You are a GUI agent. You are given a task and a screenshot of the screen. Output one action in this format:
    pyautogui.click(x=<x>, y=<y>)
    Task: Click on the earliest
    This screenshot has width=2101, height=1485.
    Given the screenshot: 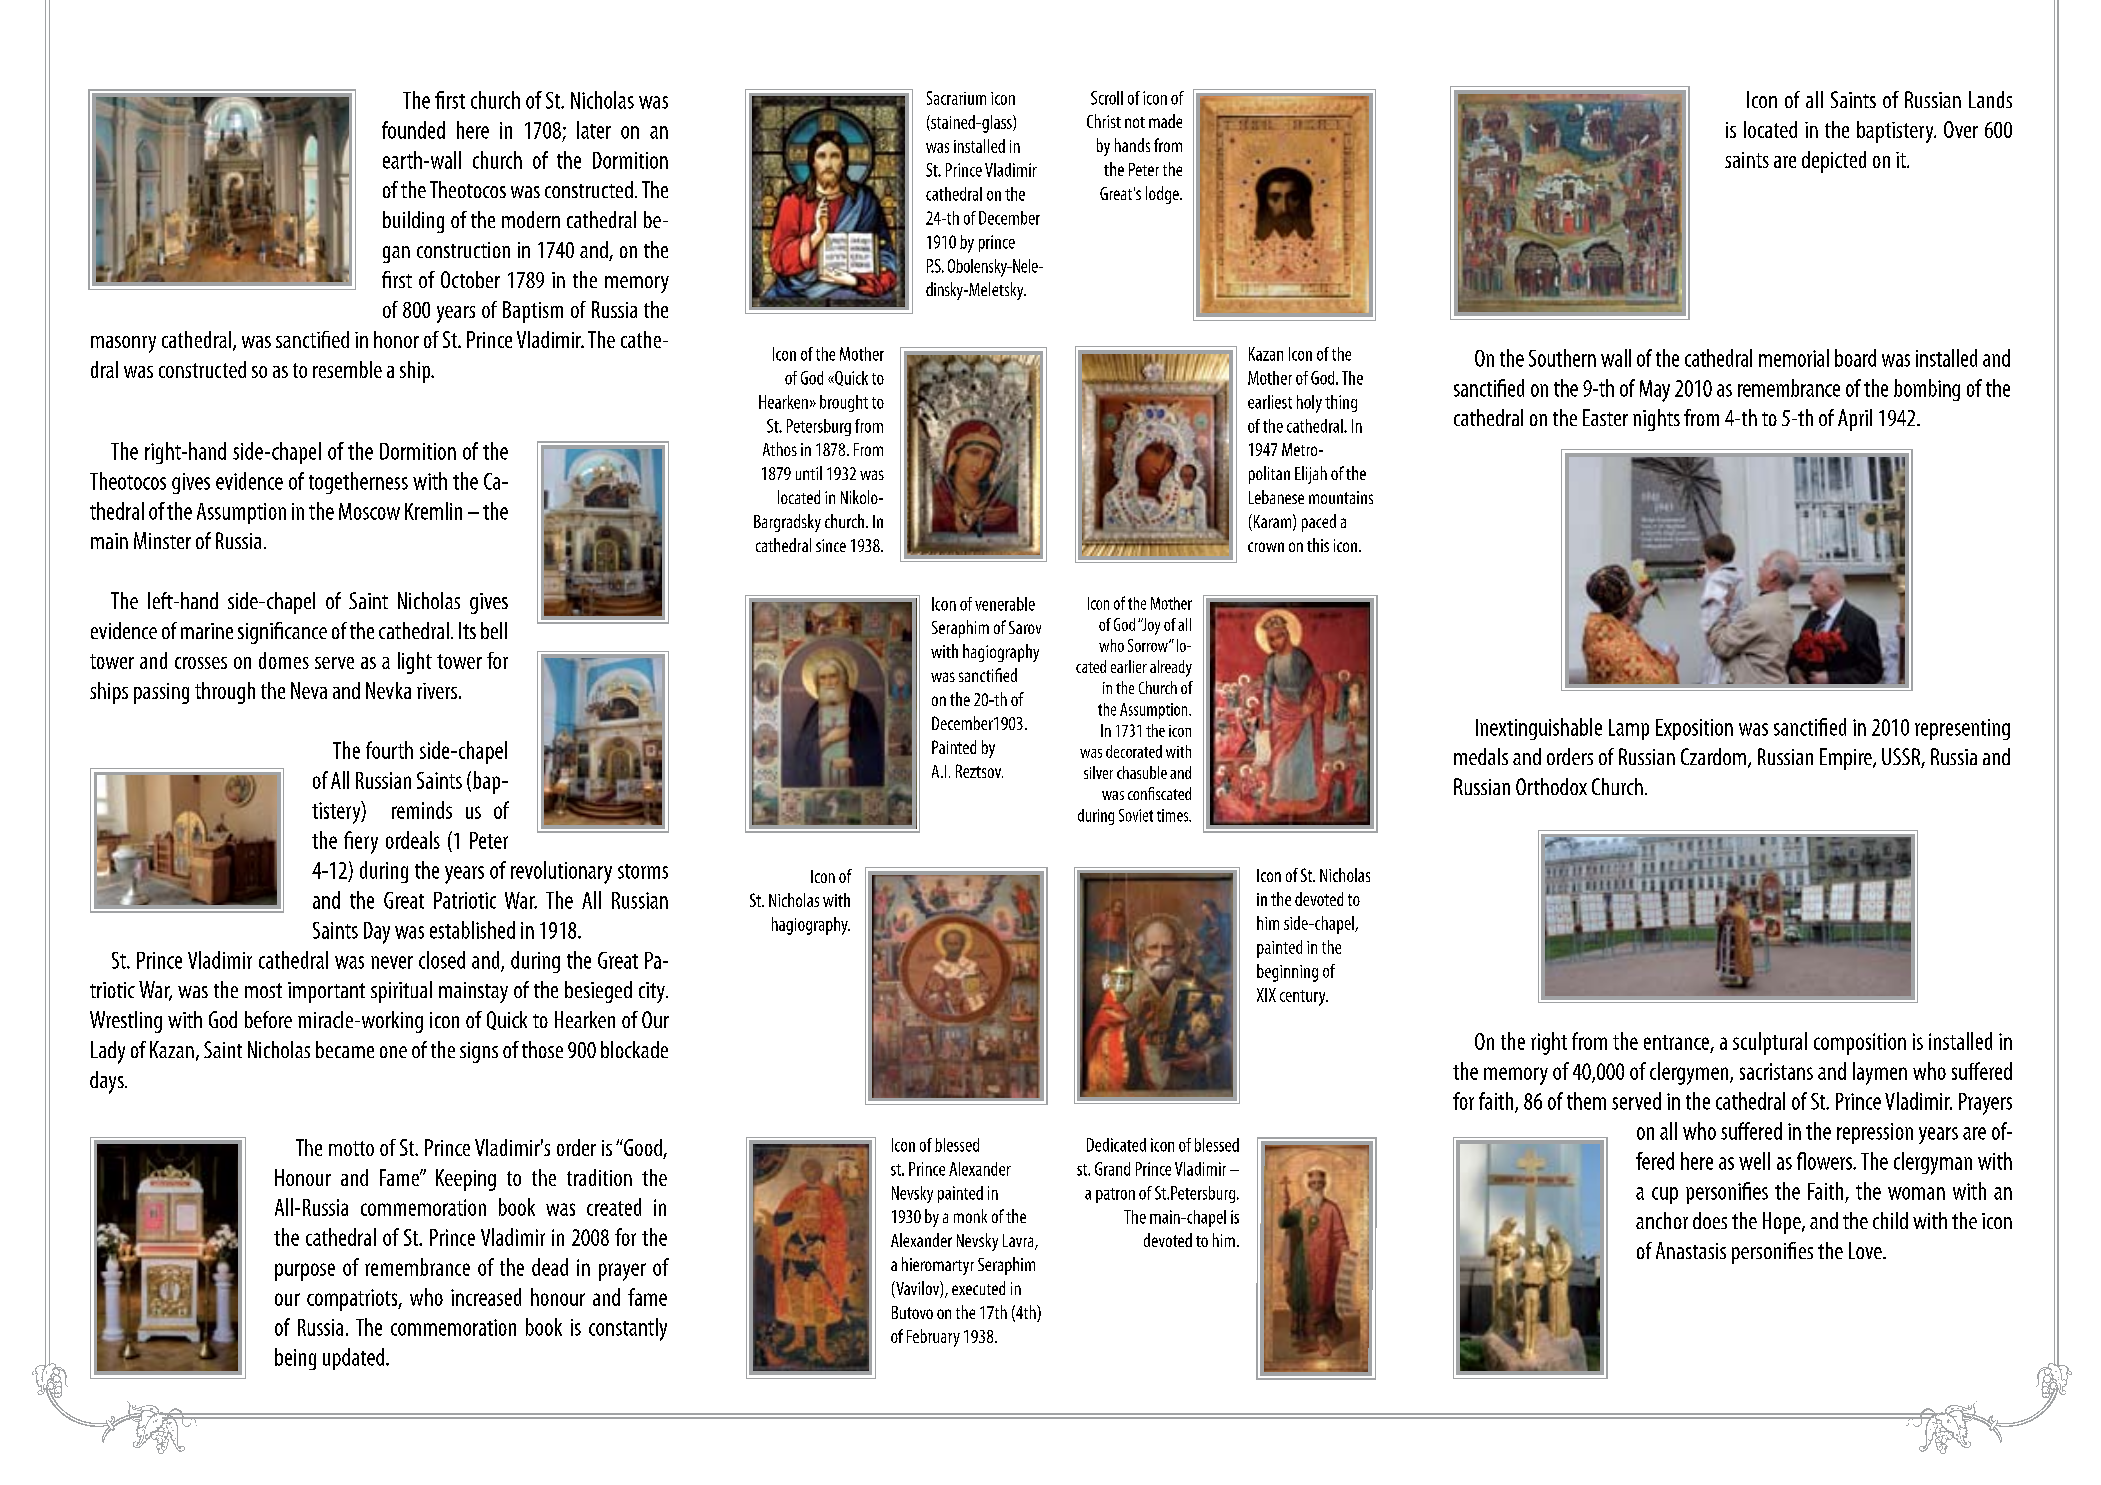 What is the action you would take?
    pyautogui.click(x=1270, y=402)
